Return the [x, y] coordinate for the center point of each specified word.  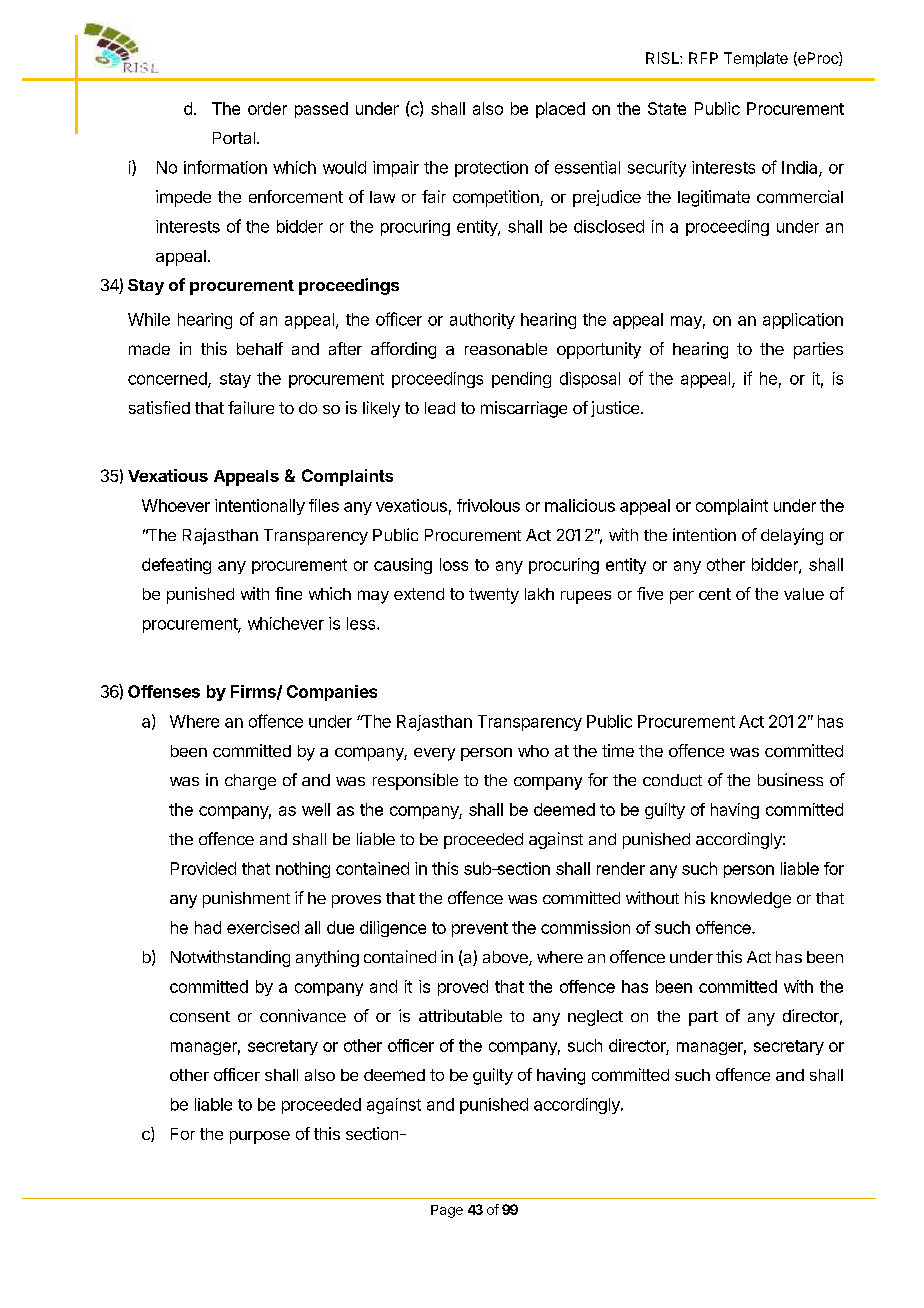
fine [288, 593]
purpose [260, 1137]
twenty [494, 596]
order [267, 108]
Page [447, 1211]
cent [715, 594]
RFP [703, 58]
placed [560, 110]
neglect [595, 1018]
